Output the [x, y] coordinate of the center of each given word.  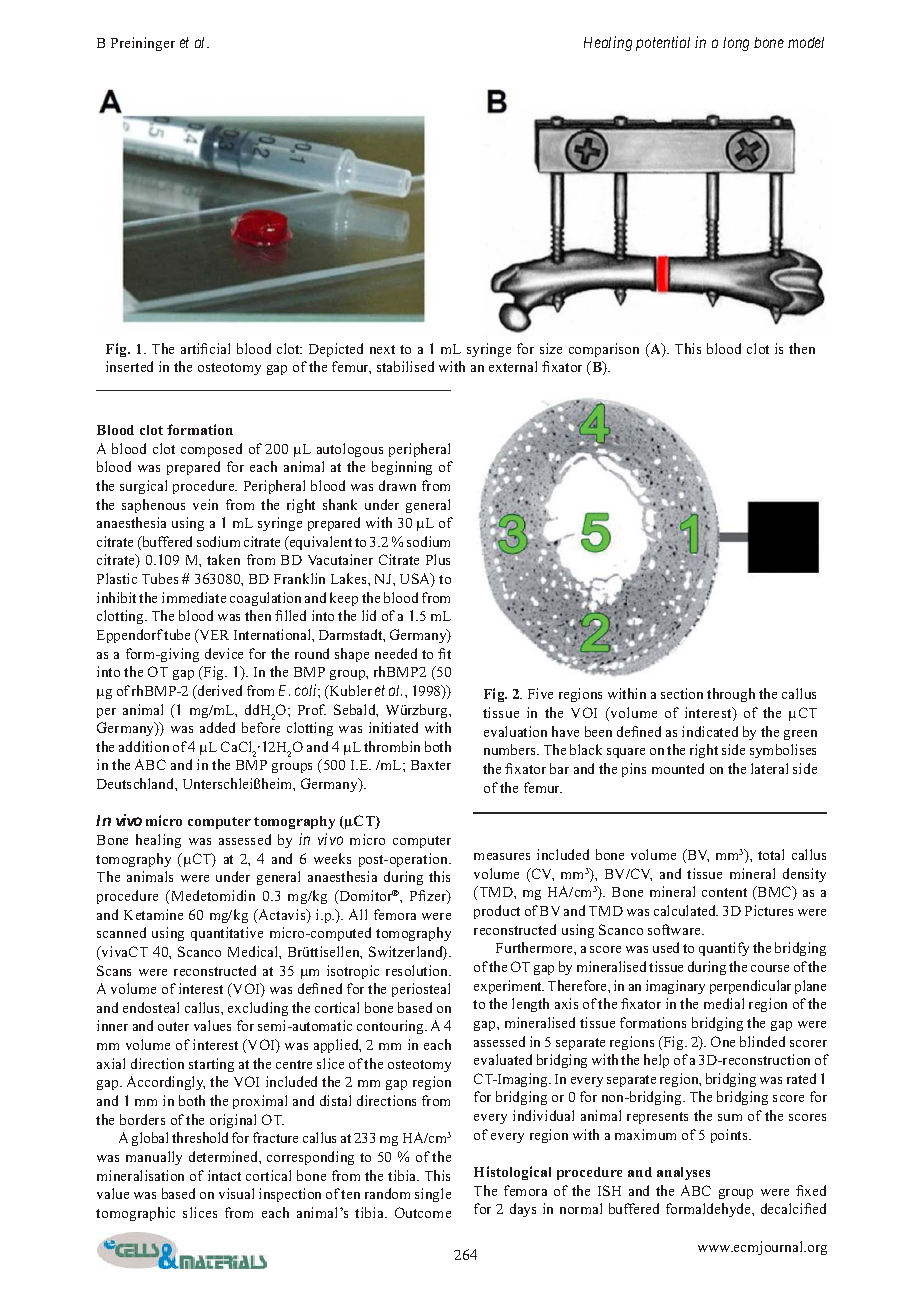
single [433, 1195]
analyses [683, 1173]
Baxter [431, 765]
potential [663, 43]
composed [211, 450]
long [736, 44]
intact [224, 1175]
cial [220, 348]
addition [144, 746]
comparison [604, 350]
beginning [402, 468]
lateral [769, 768]
